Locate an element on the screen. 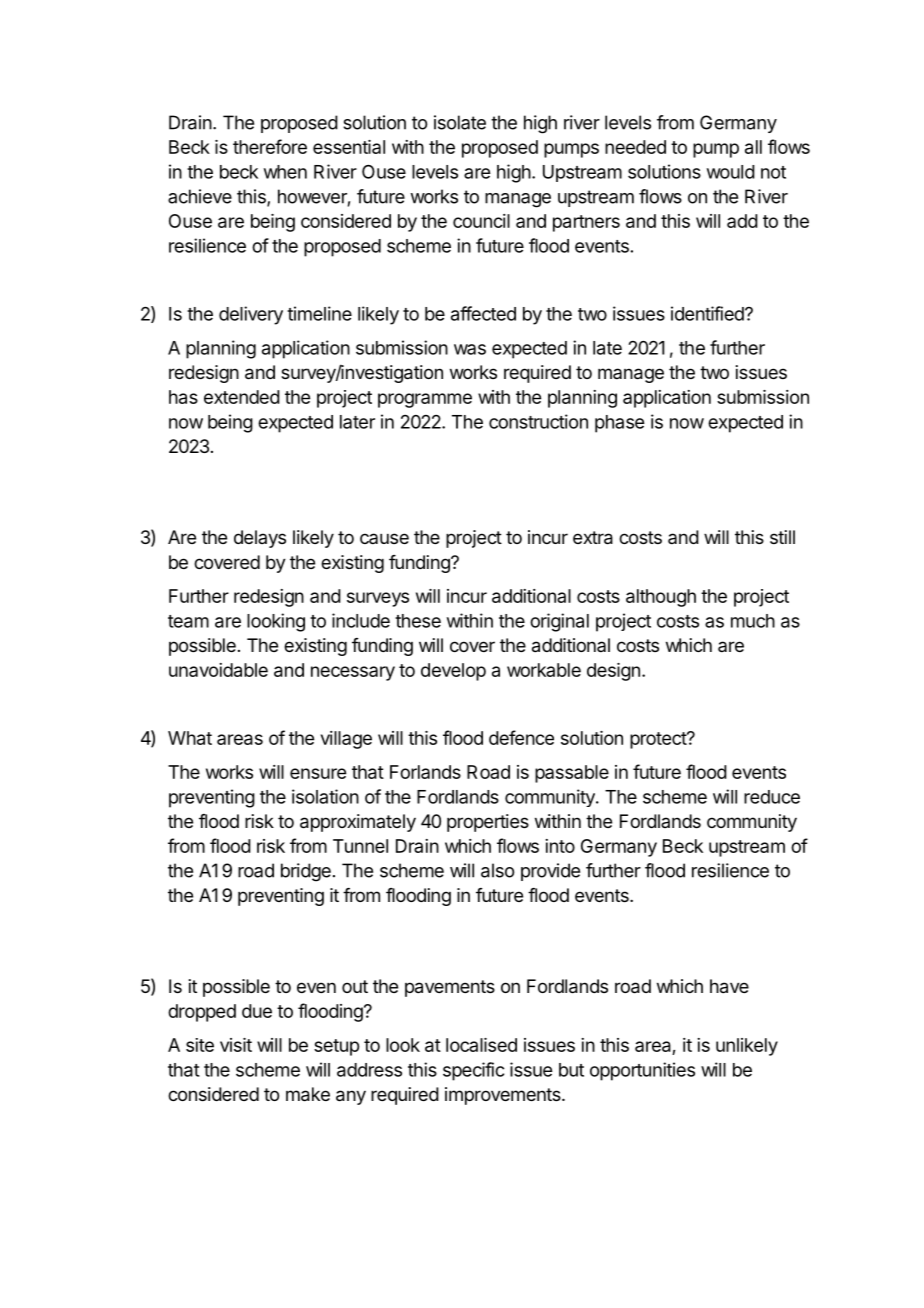 This screenshot has width=924, height=1308. these is located at coordinates (418, 621).
